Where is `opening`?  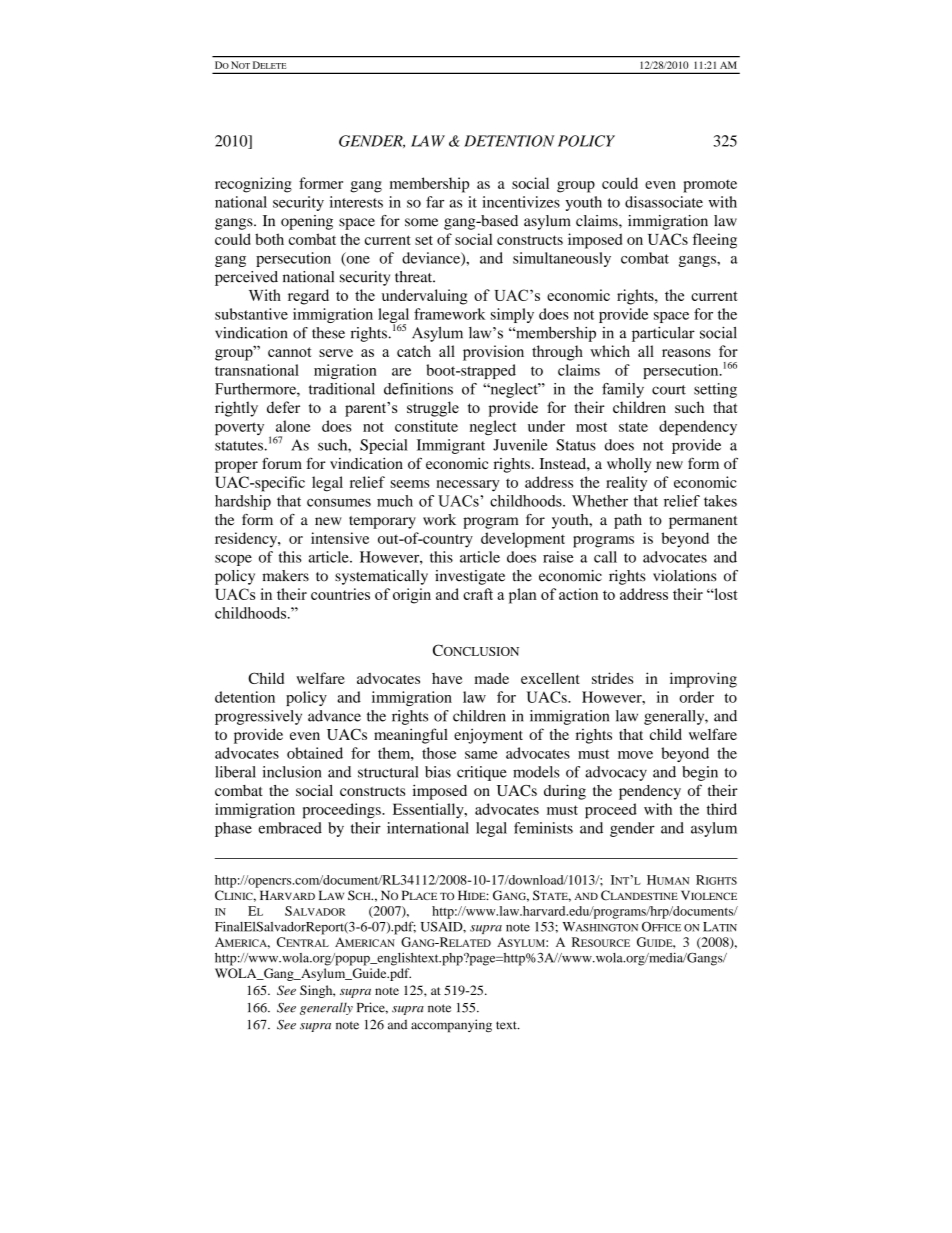 opening is located at coordinates (307, 222).
